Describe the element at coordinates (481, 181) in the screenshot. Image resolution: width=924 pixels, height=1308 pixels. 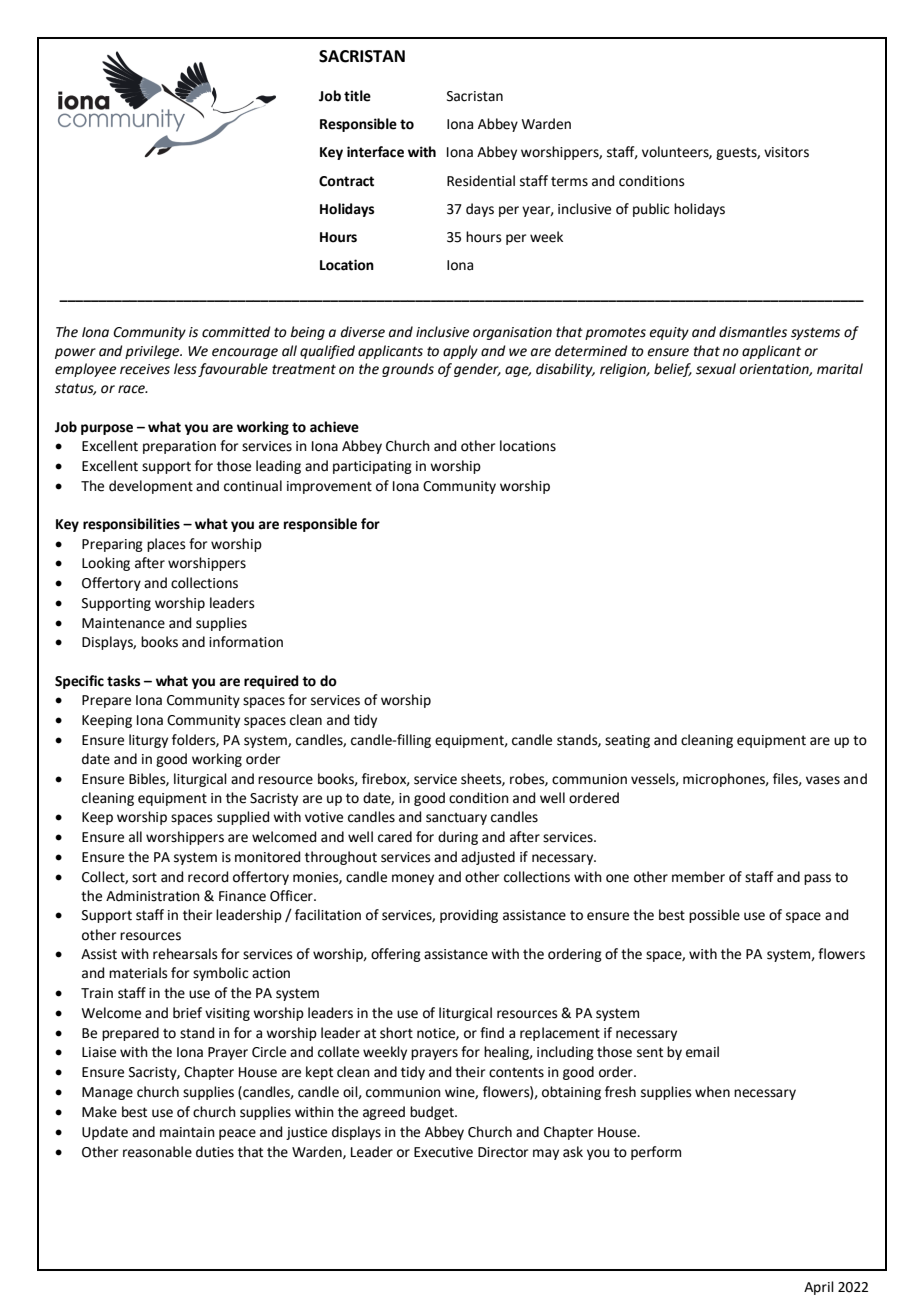
I see `Residential` at that location.
